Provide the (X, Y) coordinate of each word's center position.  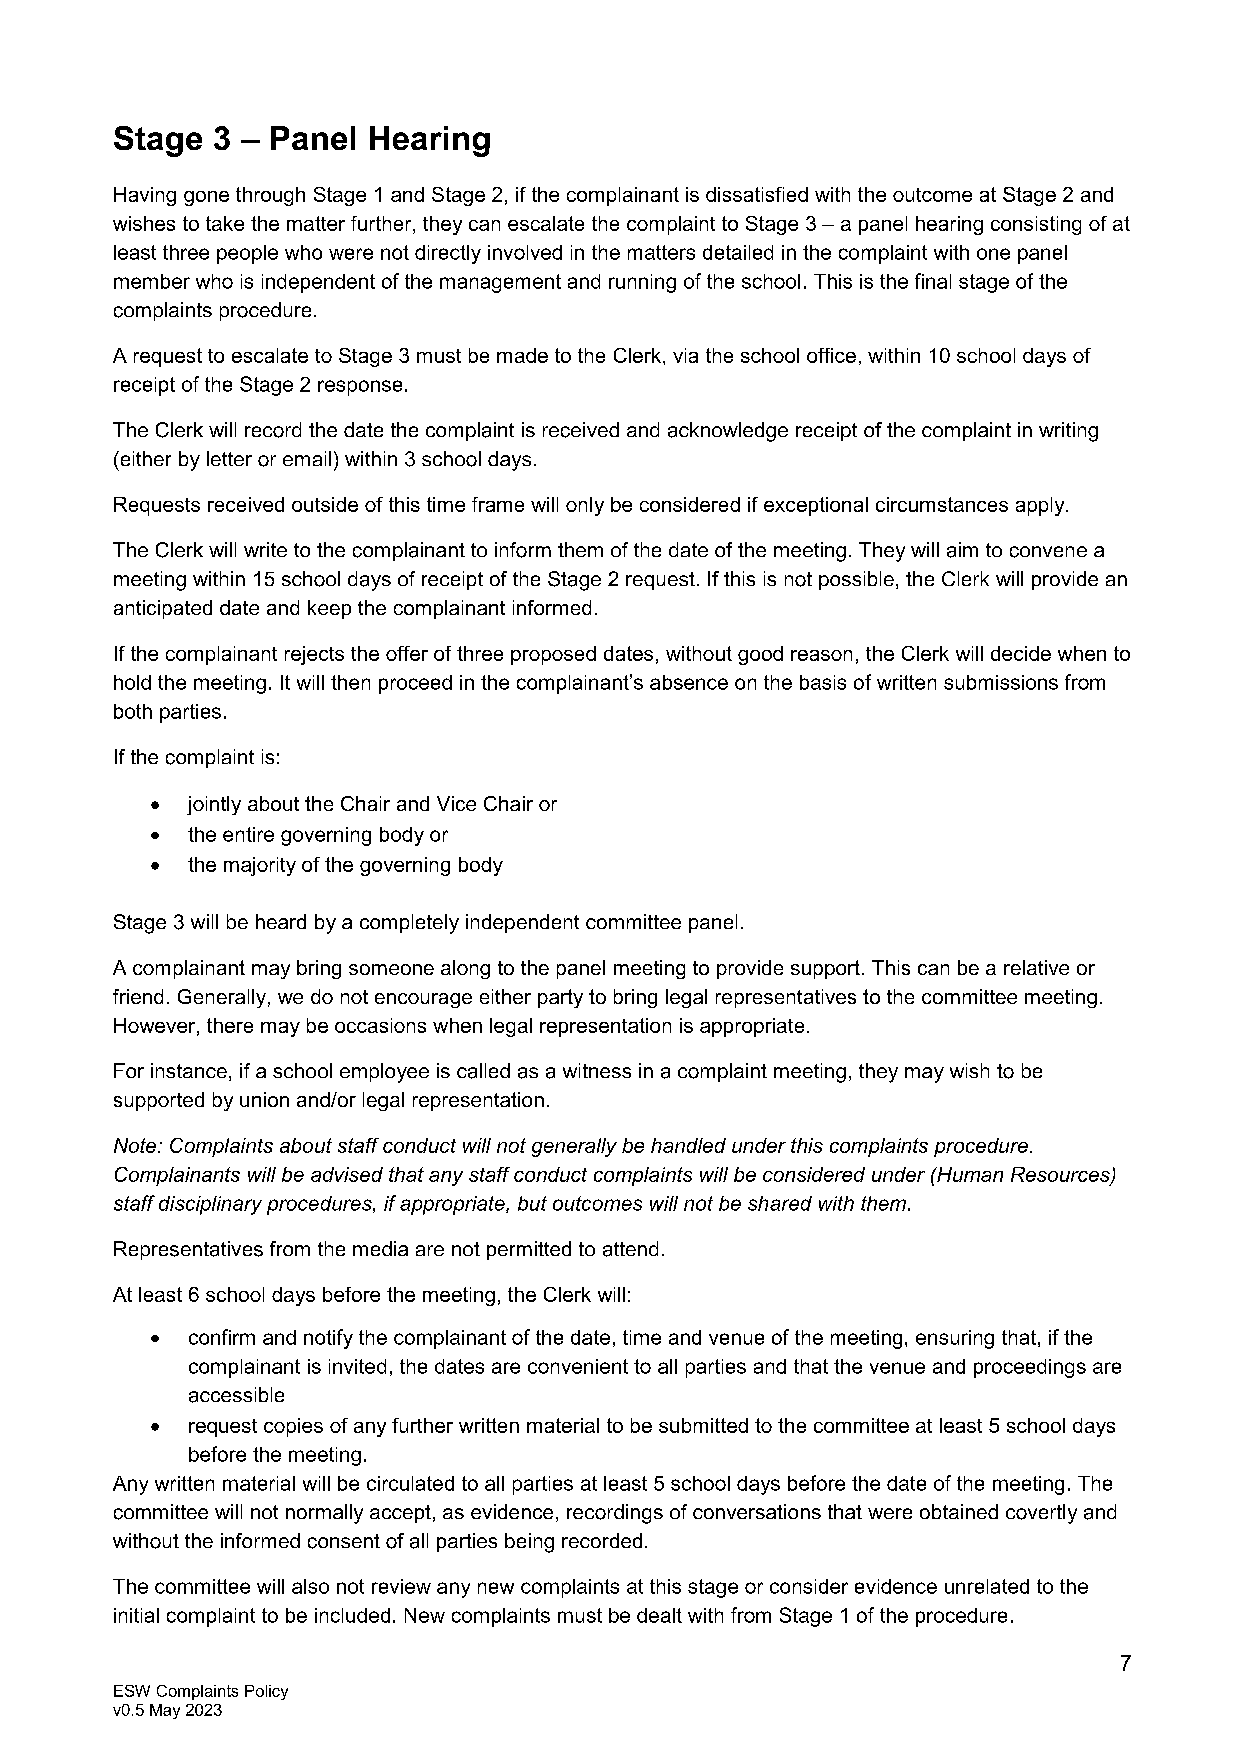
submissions (1001, 682)
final (933, 281)
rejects (314, 655)
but (532, 1203)
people (247, 254)
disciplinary (210, 1205)
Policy (266, 1692)
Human (969, 1174)
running (642, 283)
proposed (553, 655)
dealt (659, 1615)
